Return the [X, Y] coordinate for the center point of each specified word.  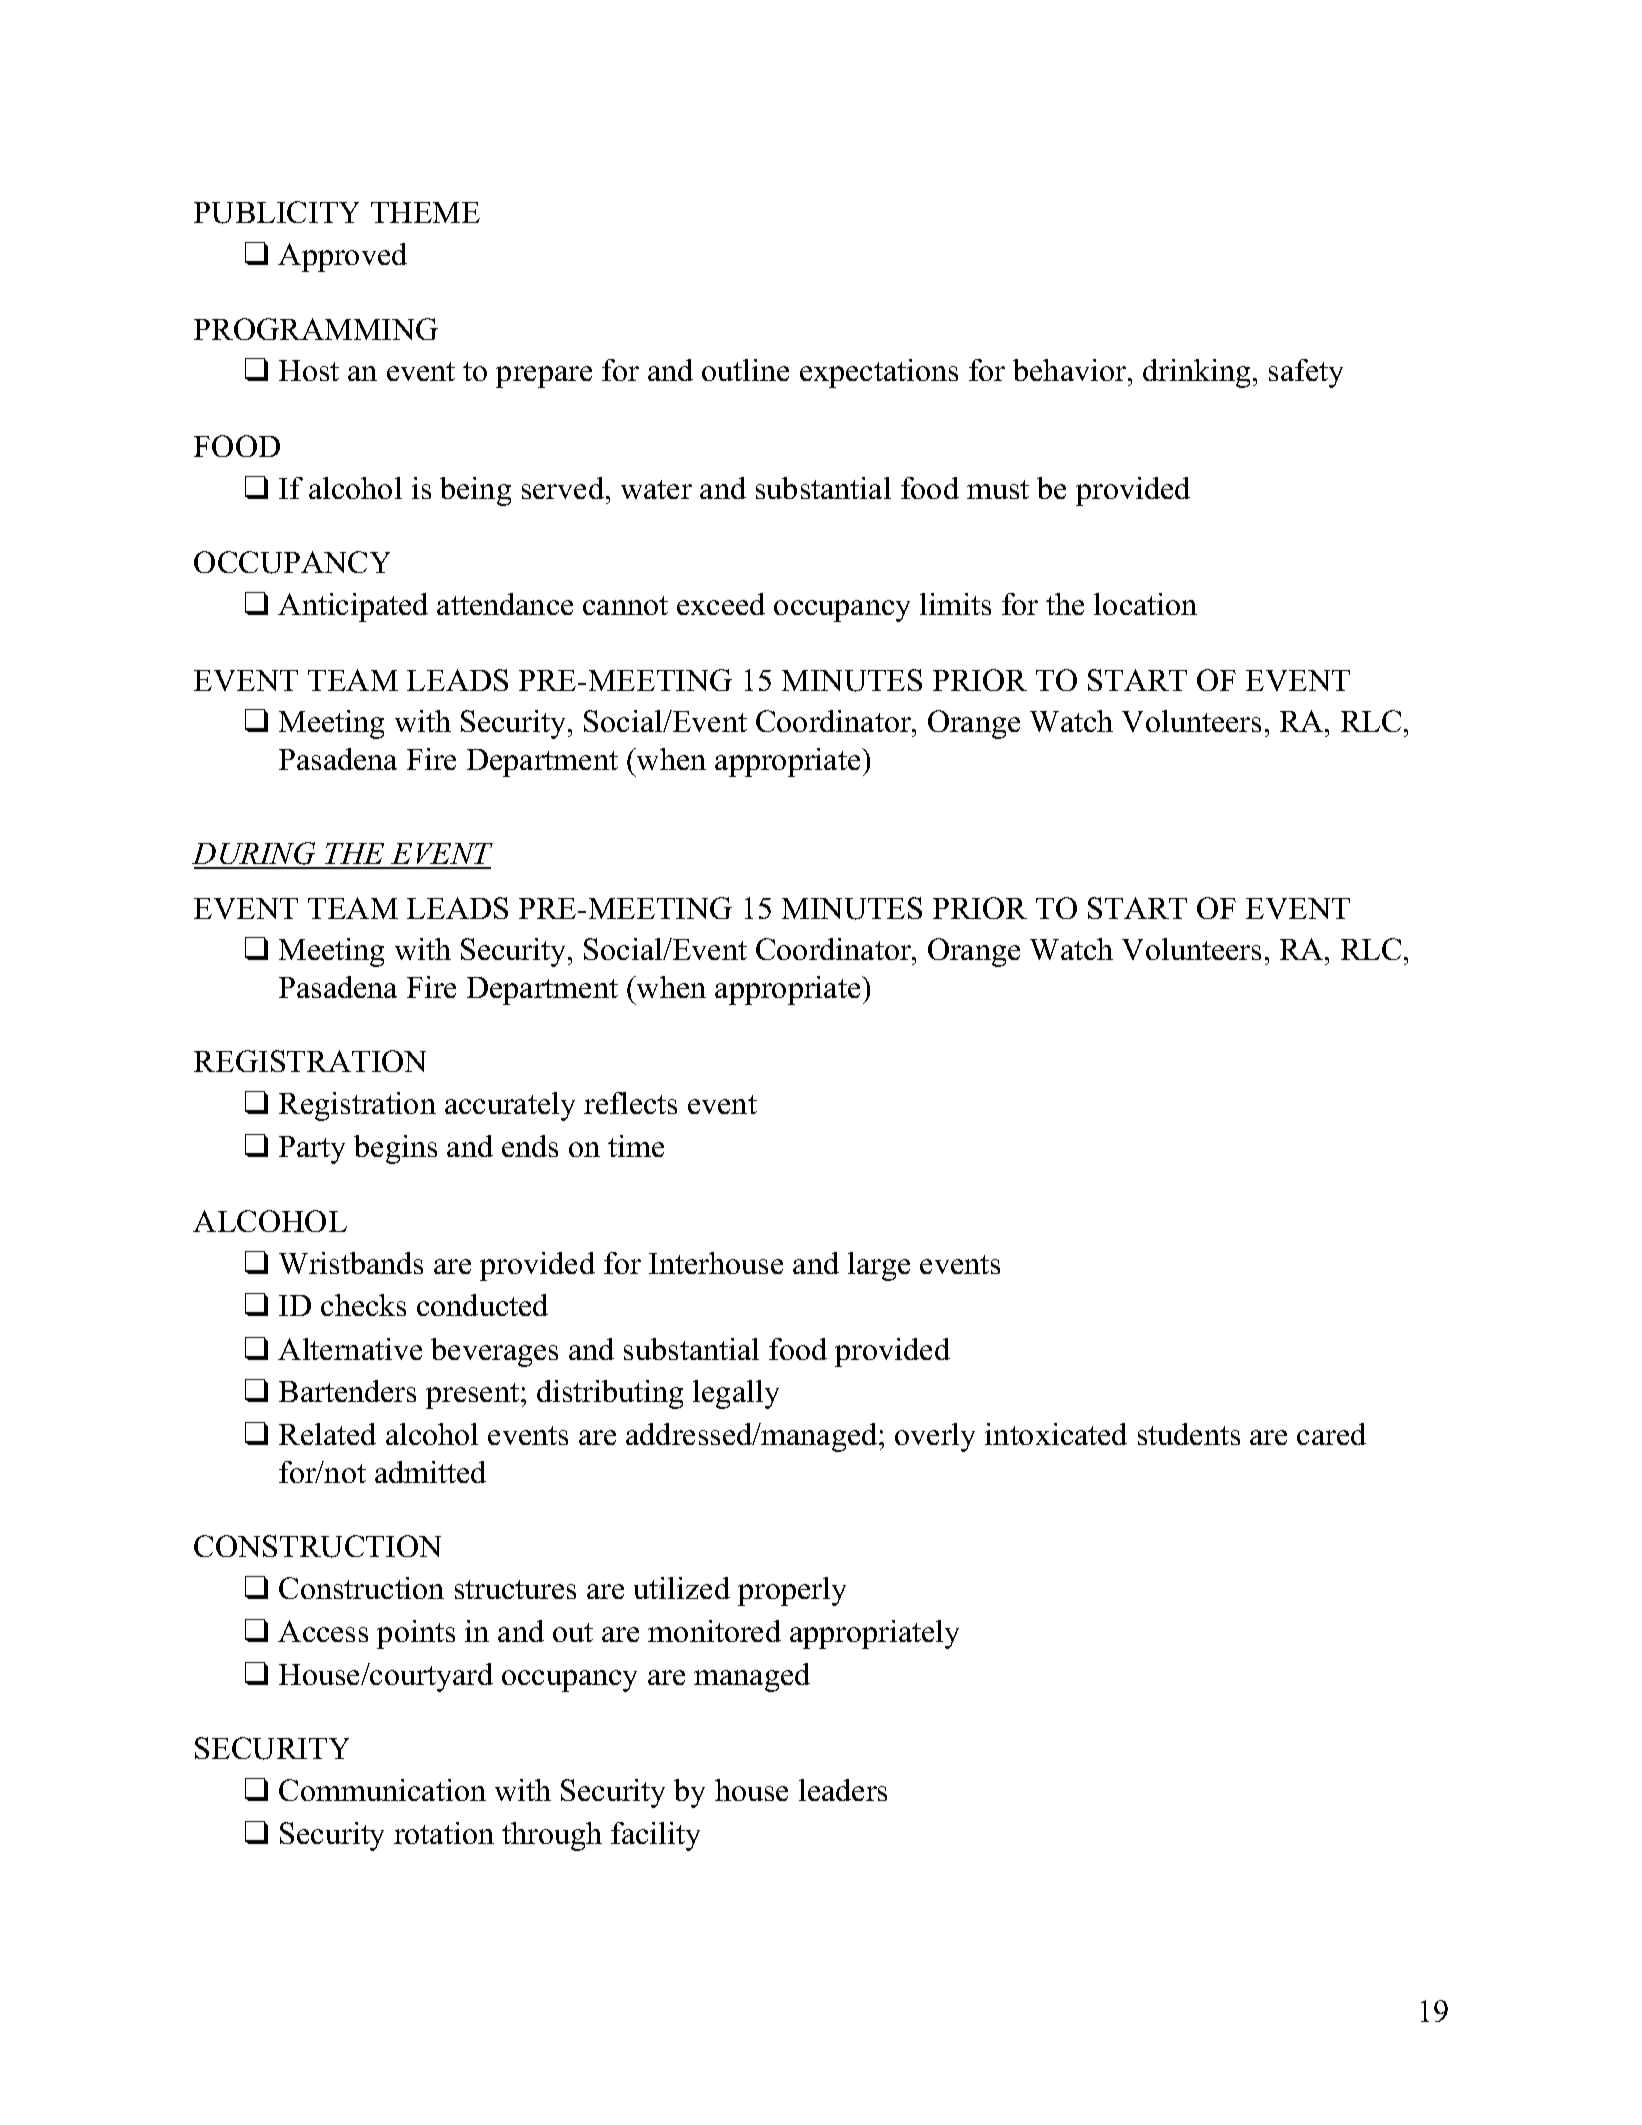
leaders [843, 1790]
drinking [1196, 373]
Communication [382, 1790]
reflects [630, 1103]
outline [745, 370]
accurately [510, 1106]
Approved [342, 257]
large [879, 1266]
